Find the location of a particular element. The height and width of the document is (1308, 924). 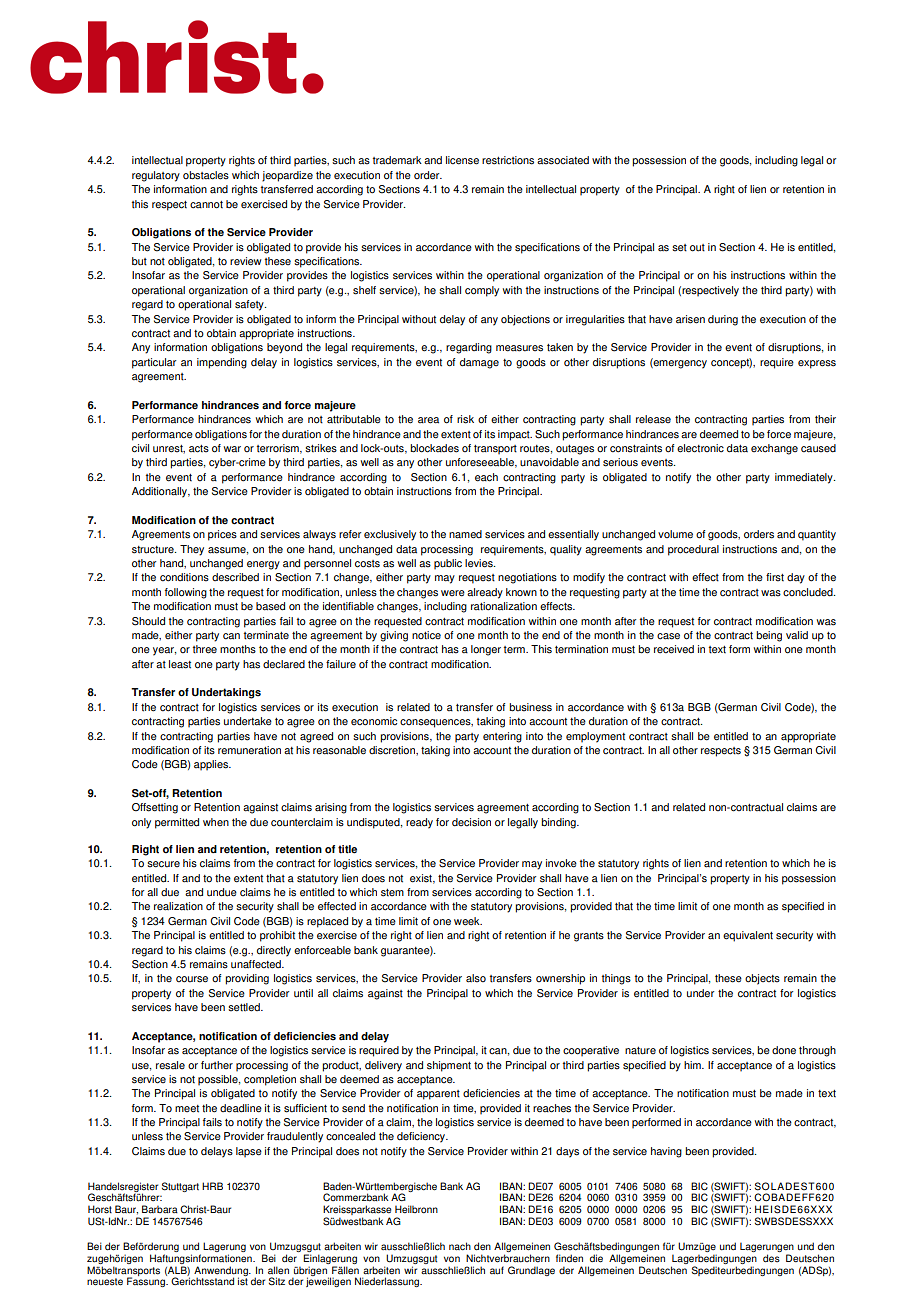

during is located at coordinates (723, 320).
